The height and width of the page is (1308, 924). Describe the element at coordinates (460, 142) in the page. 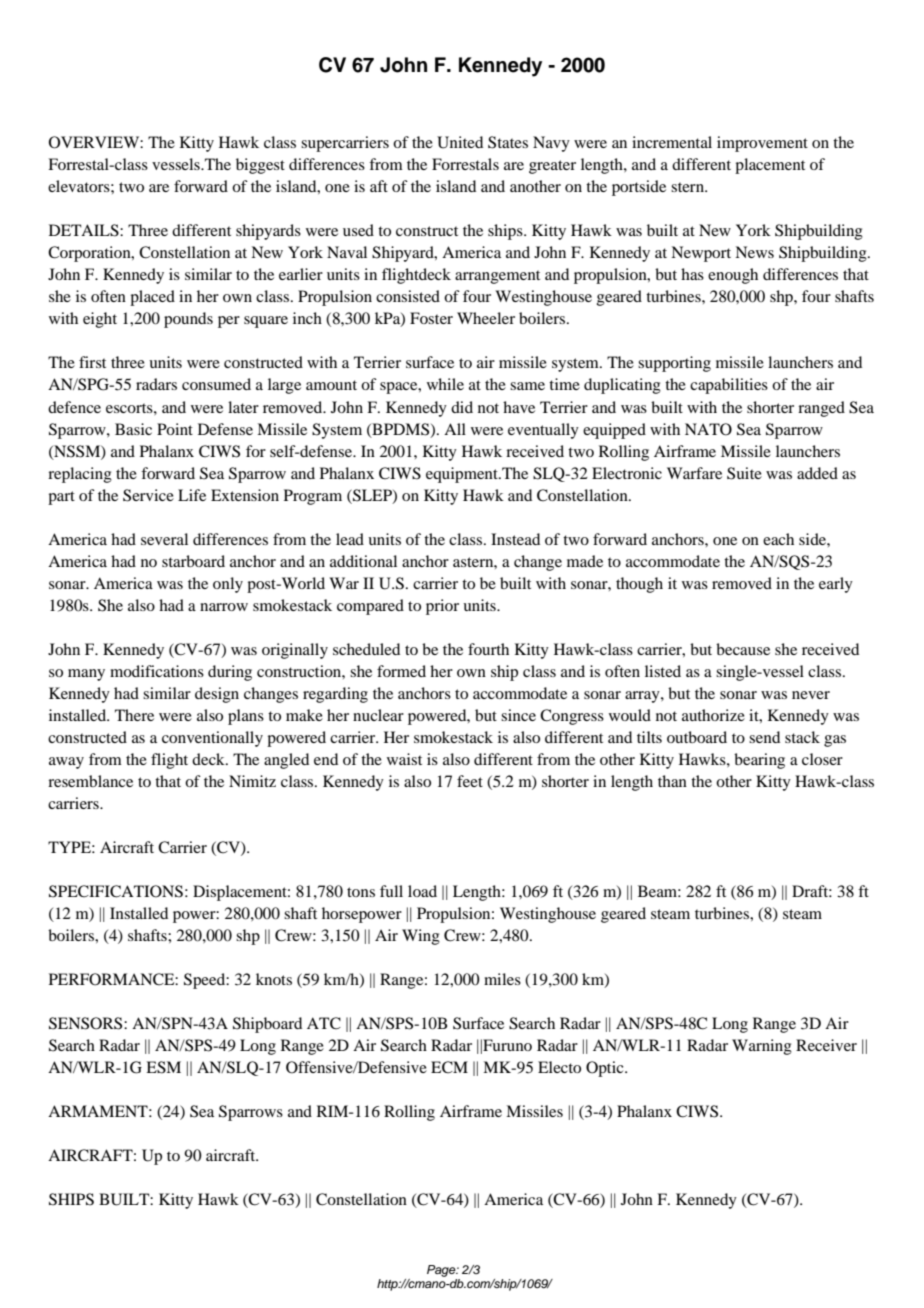

I see `United` at that location.
